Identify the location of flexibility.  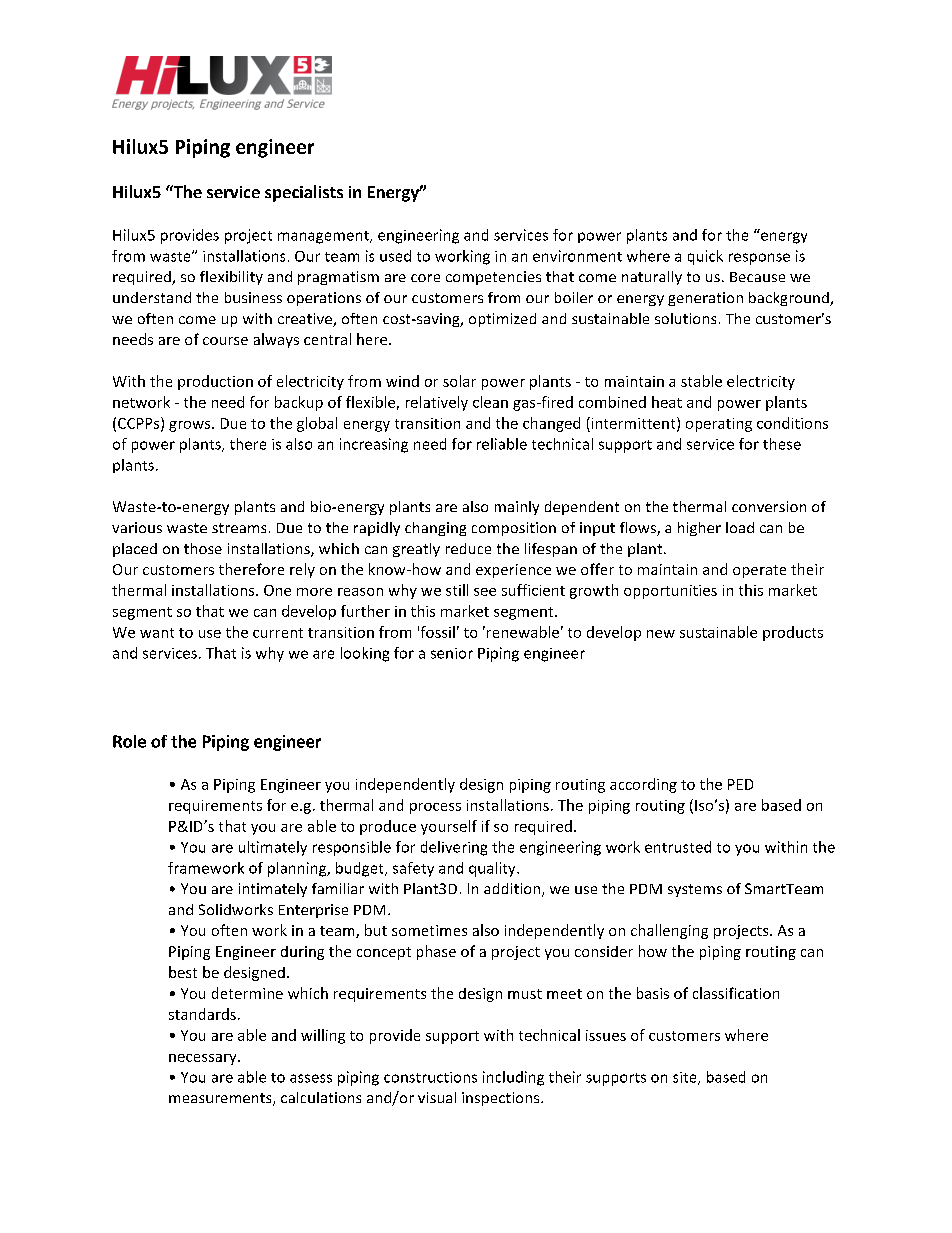
(231, 278).
